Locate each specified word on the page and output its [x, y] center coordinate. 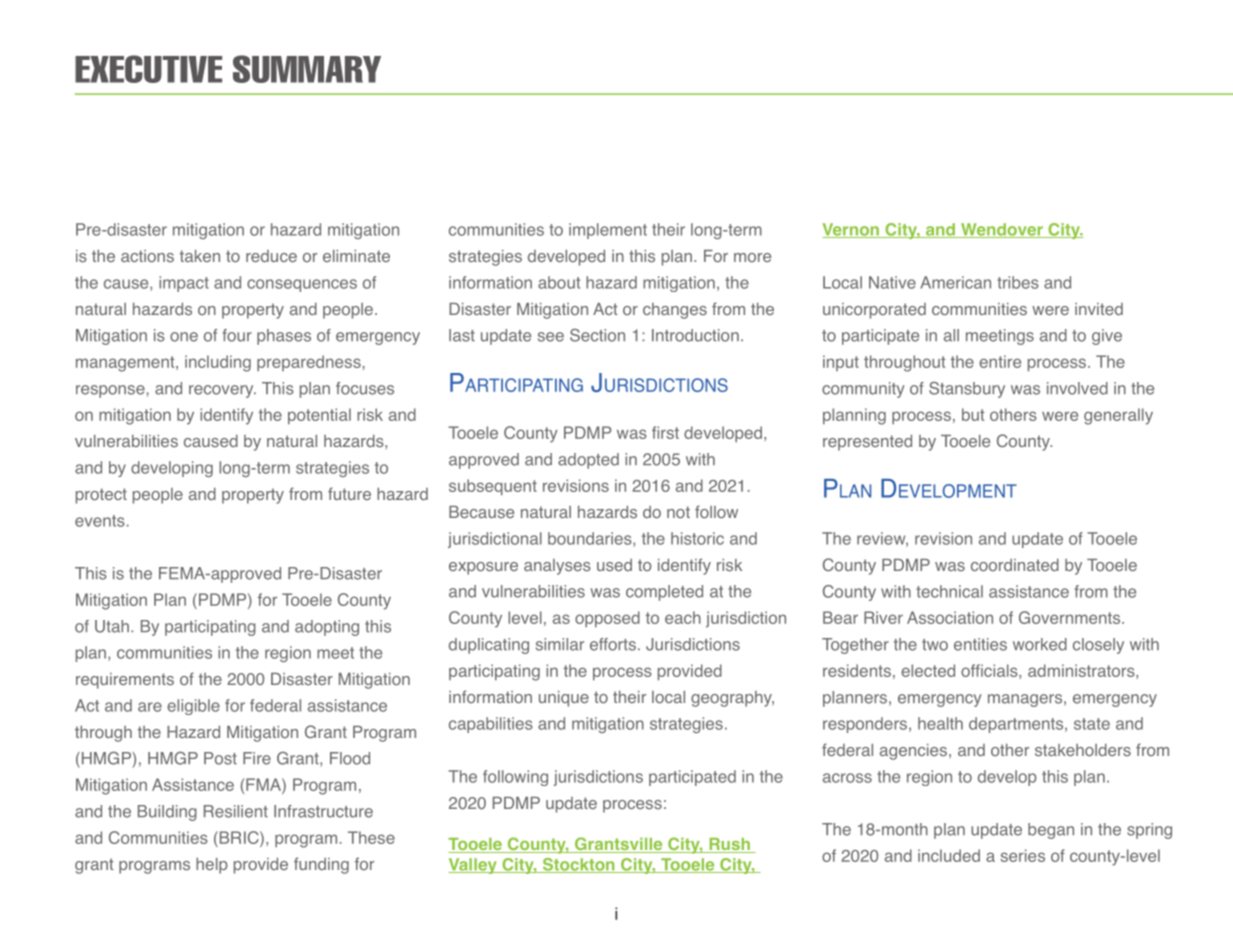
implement [608, 231]
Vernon [851, 230]
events [100, 521]
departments [1017, 725]
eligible [193, 707]
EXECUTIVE [148, 69]
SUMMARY [307, 69]
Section [597, 335]
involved [1077, 388]
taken [200, 256]
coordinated [1015, 565]
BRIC [239, 837]
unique [564, 699]
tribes [1018, 282]
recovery [222, 391]
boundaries [591, 539]
